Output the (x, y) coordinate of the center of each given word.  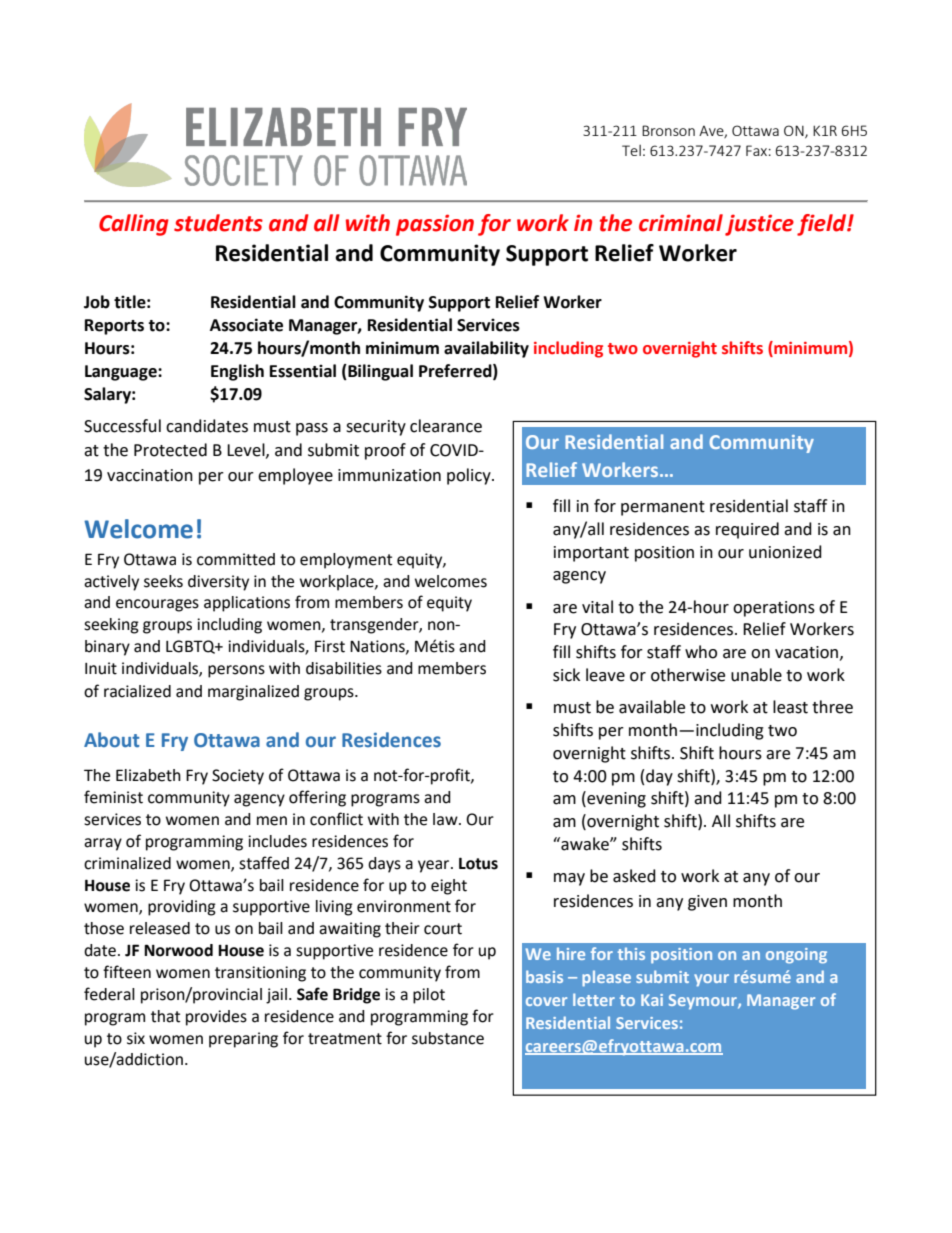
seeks (163, 581)
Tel (631, 150)
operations (774, 609)
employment (346, 561)
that (165, 1016)
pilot (429, 996)
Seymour (704, 1002)
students (218, 223)
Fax (756, 150)
